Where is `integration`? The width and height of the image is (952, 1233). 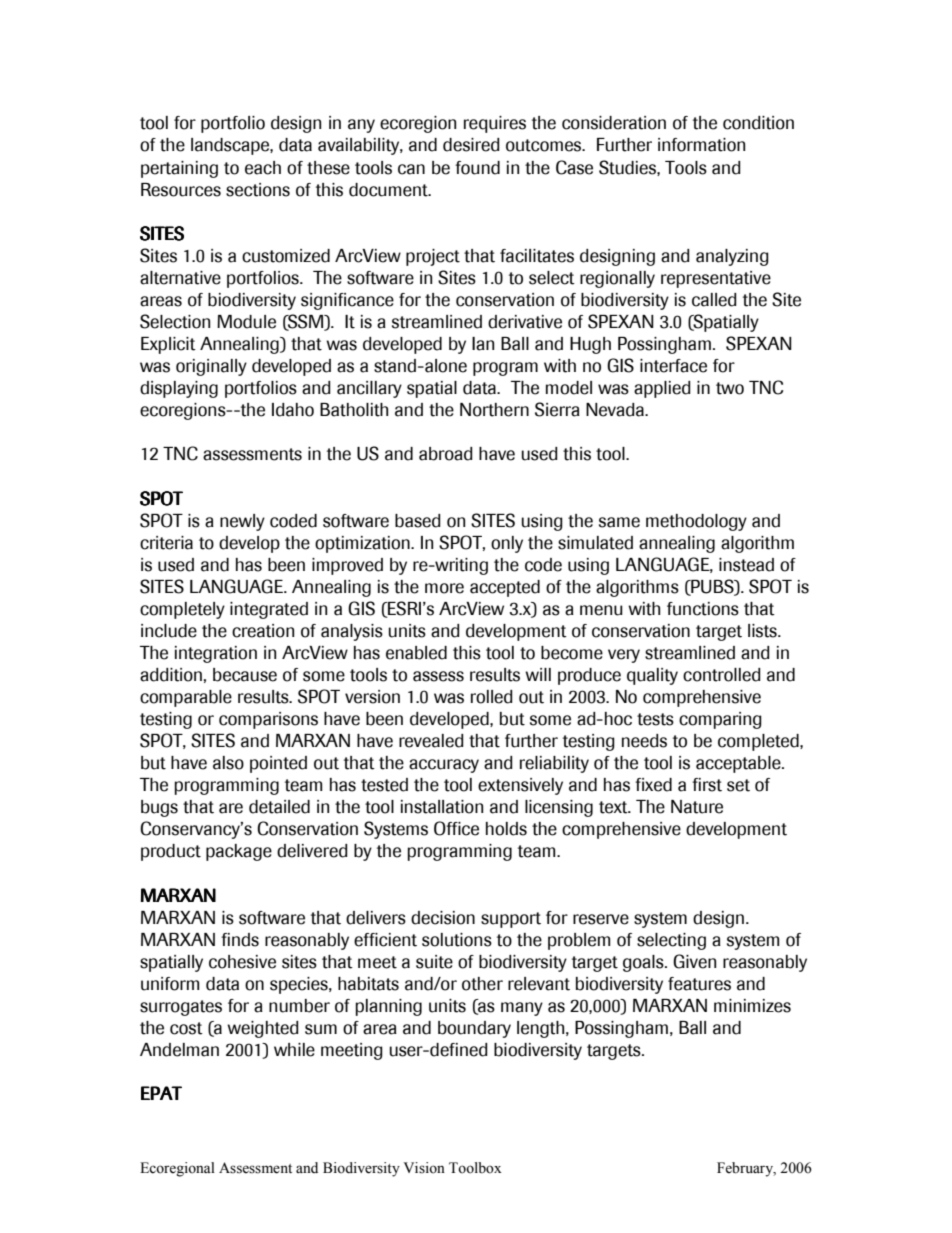
integration is located at coordinates (216, 654).
